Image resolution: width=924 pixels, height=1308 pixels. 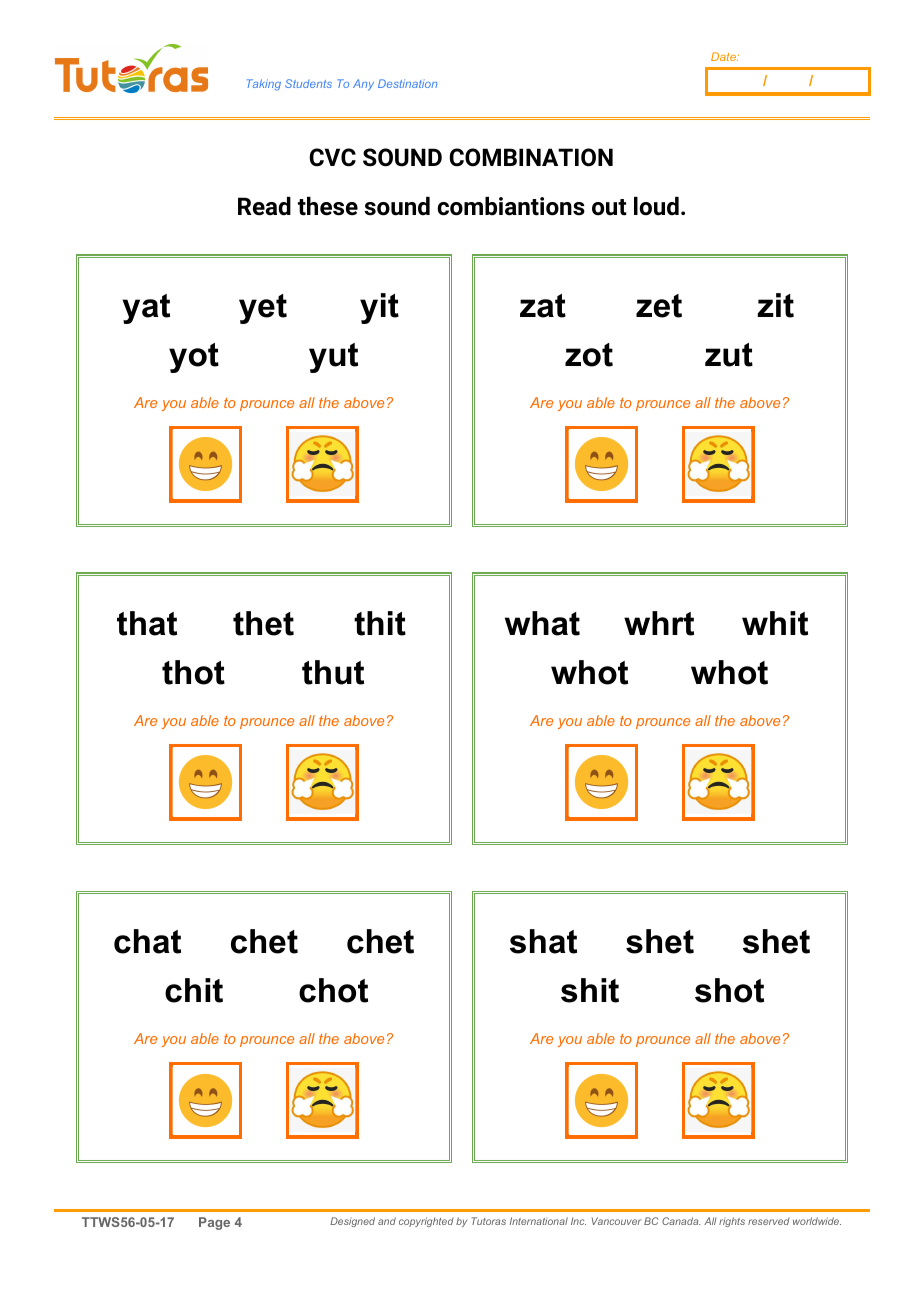 I want to click on chat, so click(x=147, y=941).
